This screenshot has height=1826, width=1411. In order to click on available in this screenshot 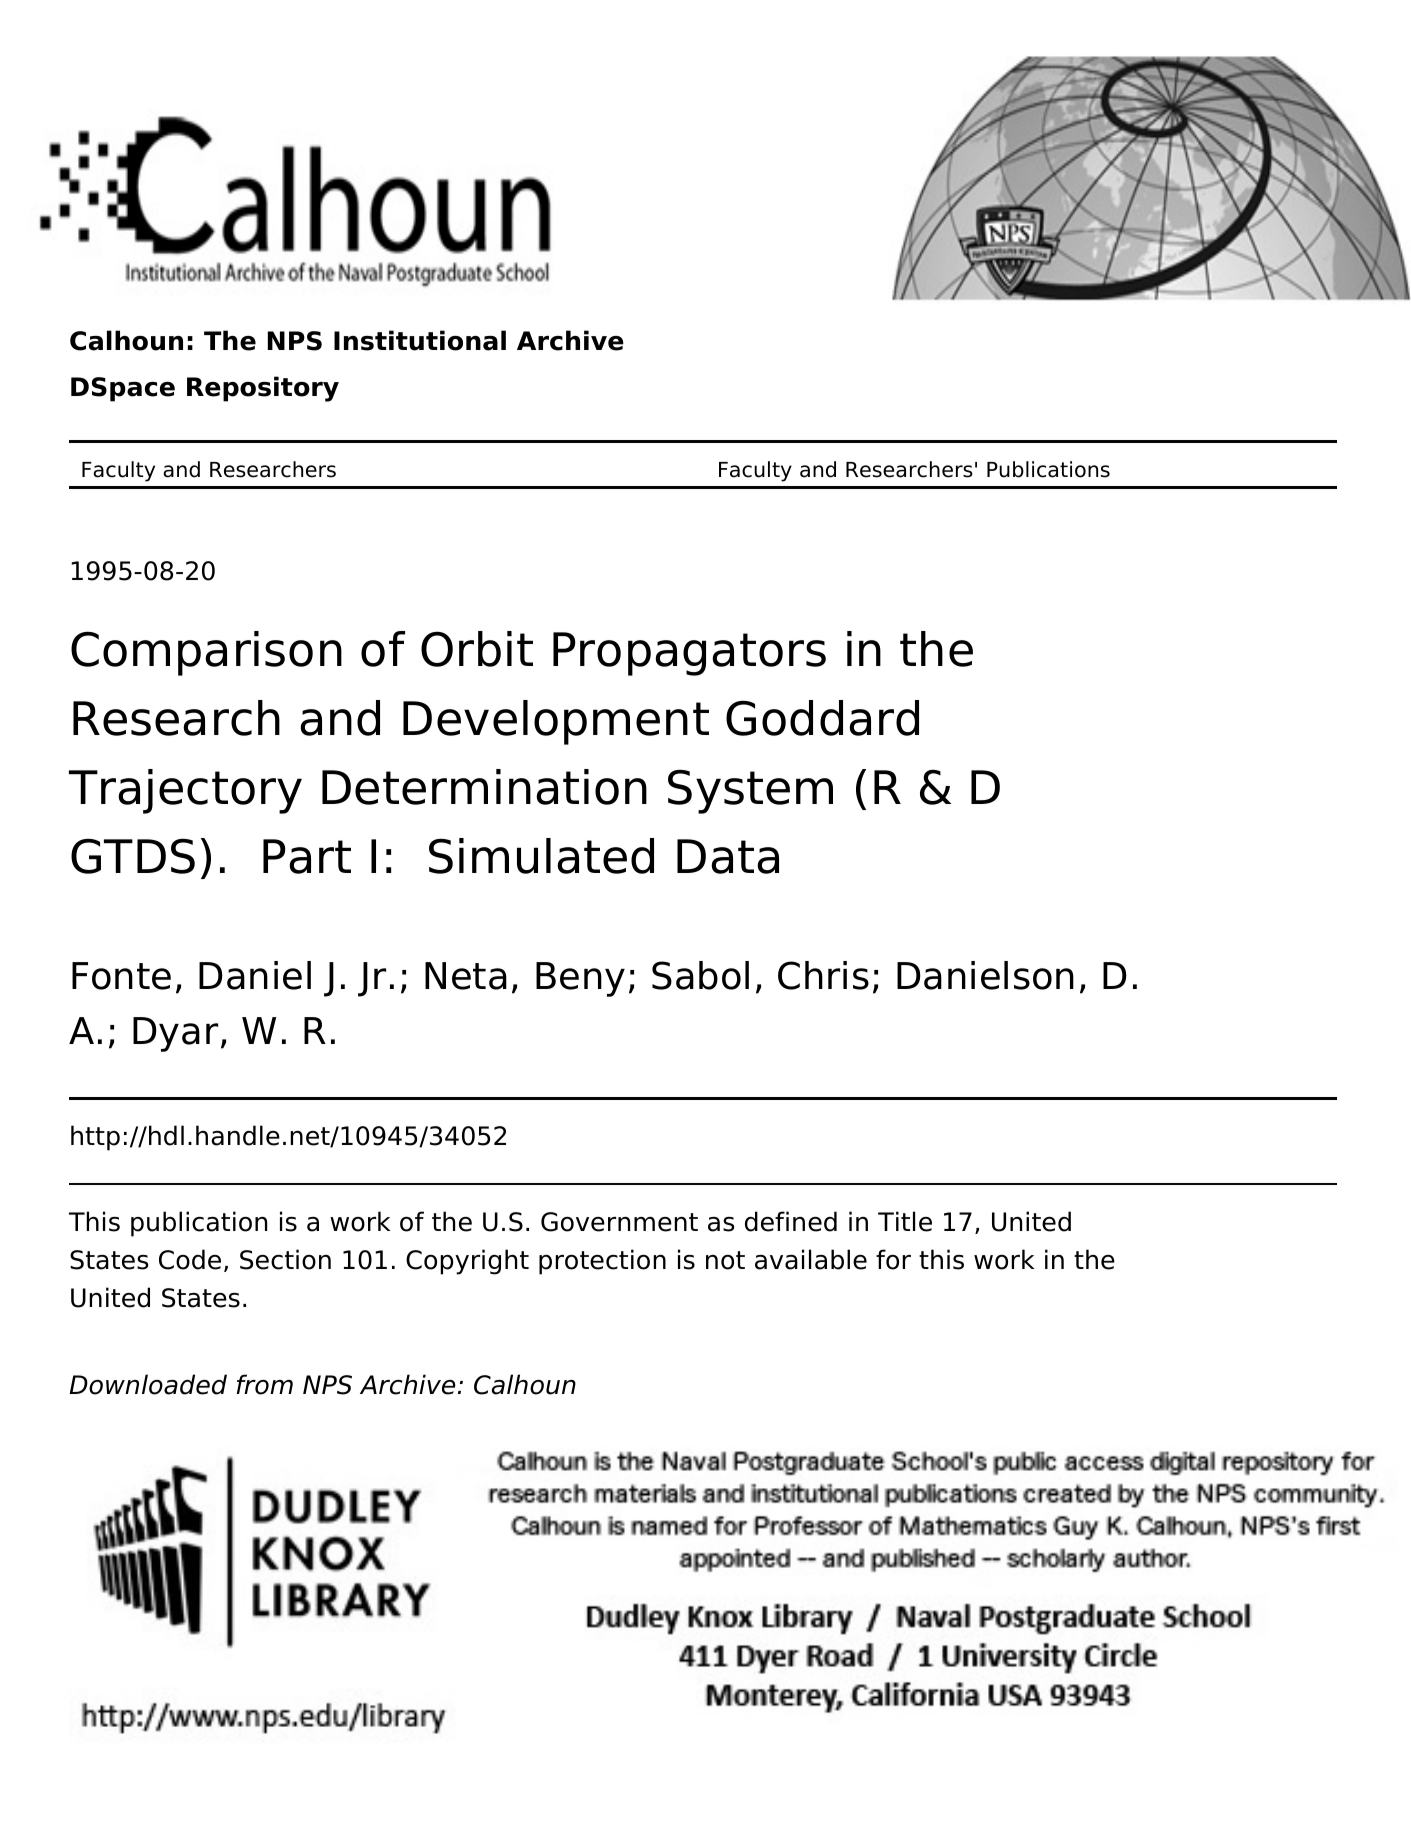, I will do `click(811, 1259)`.
